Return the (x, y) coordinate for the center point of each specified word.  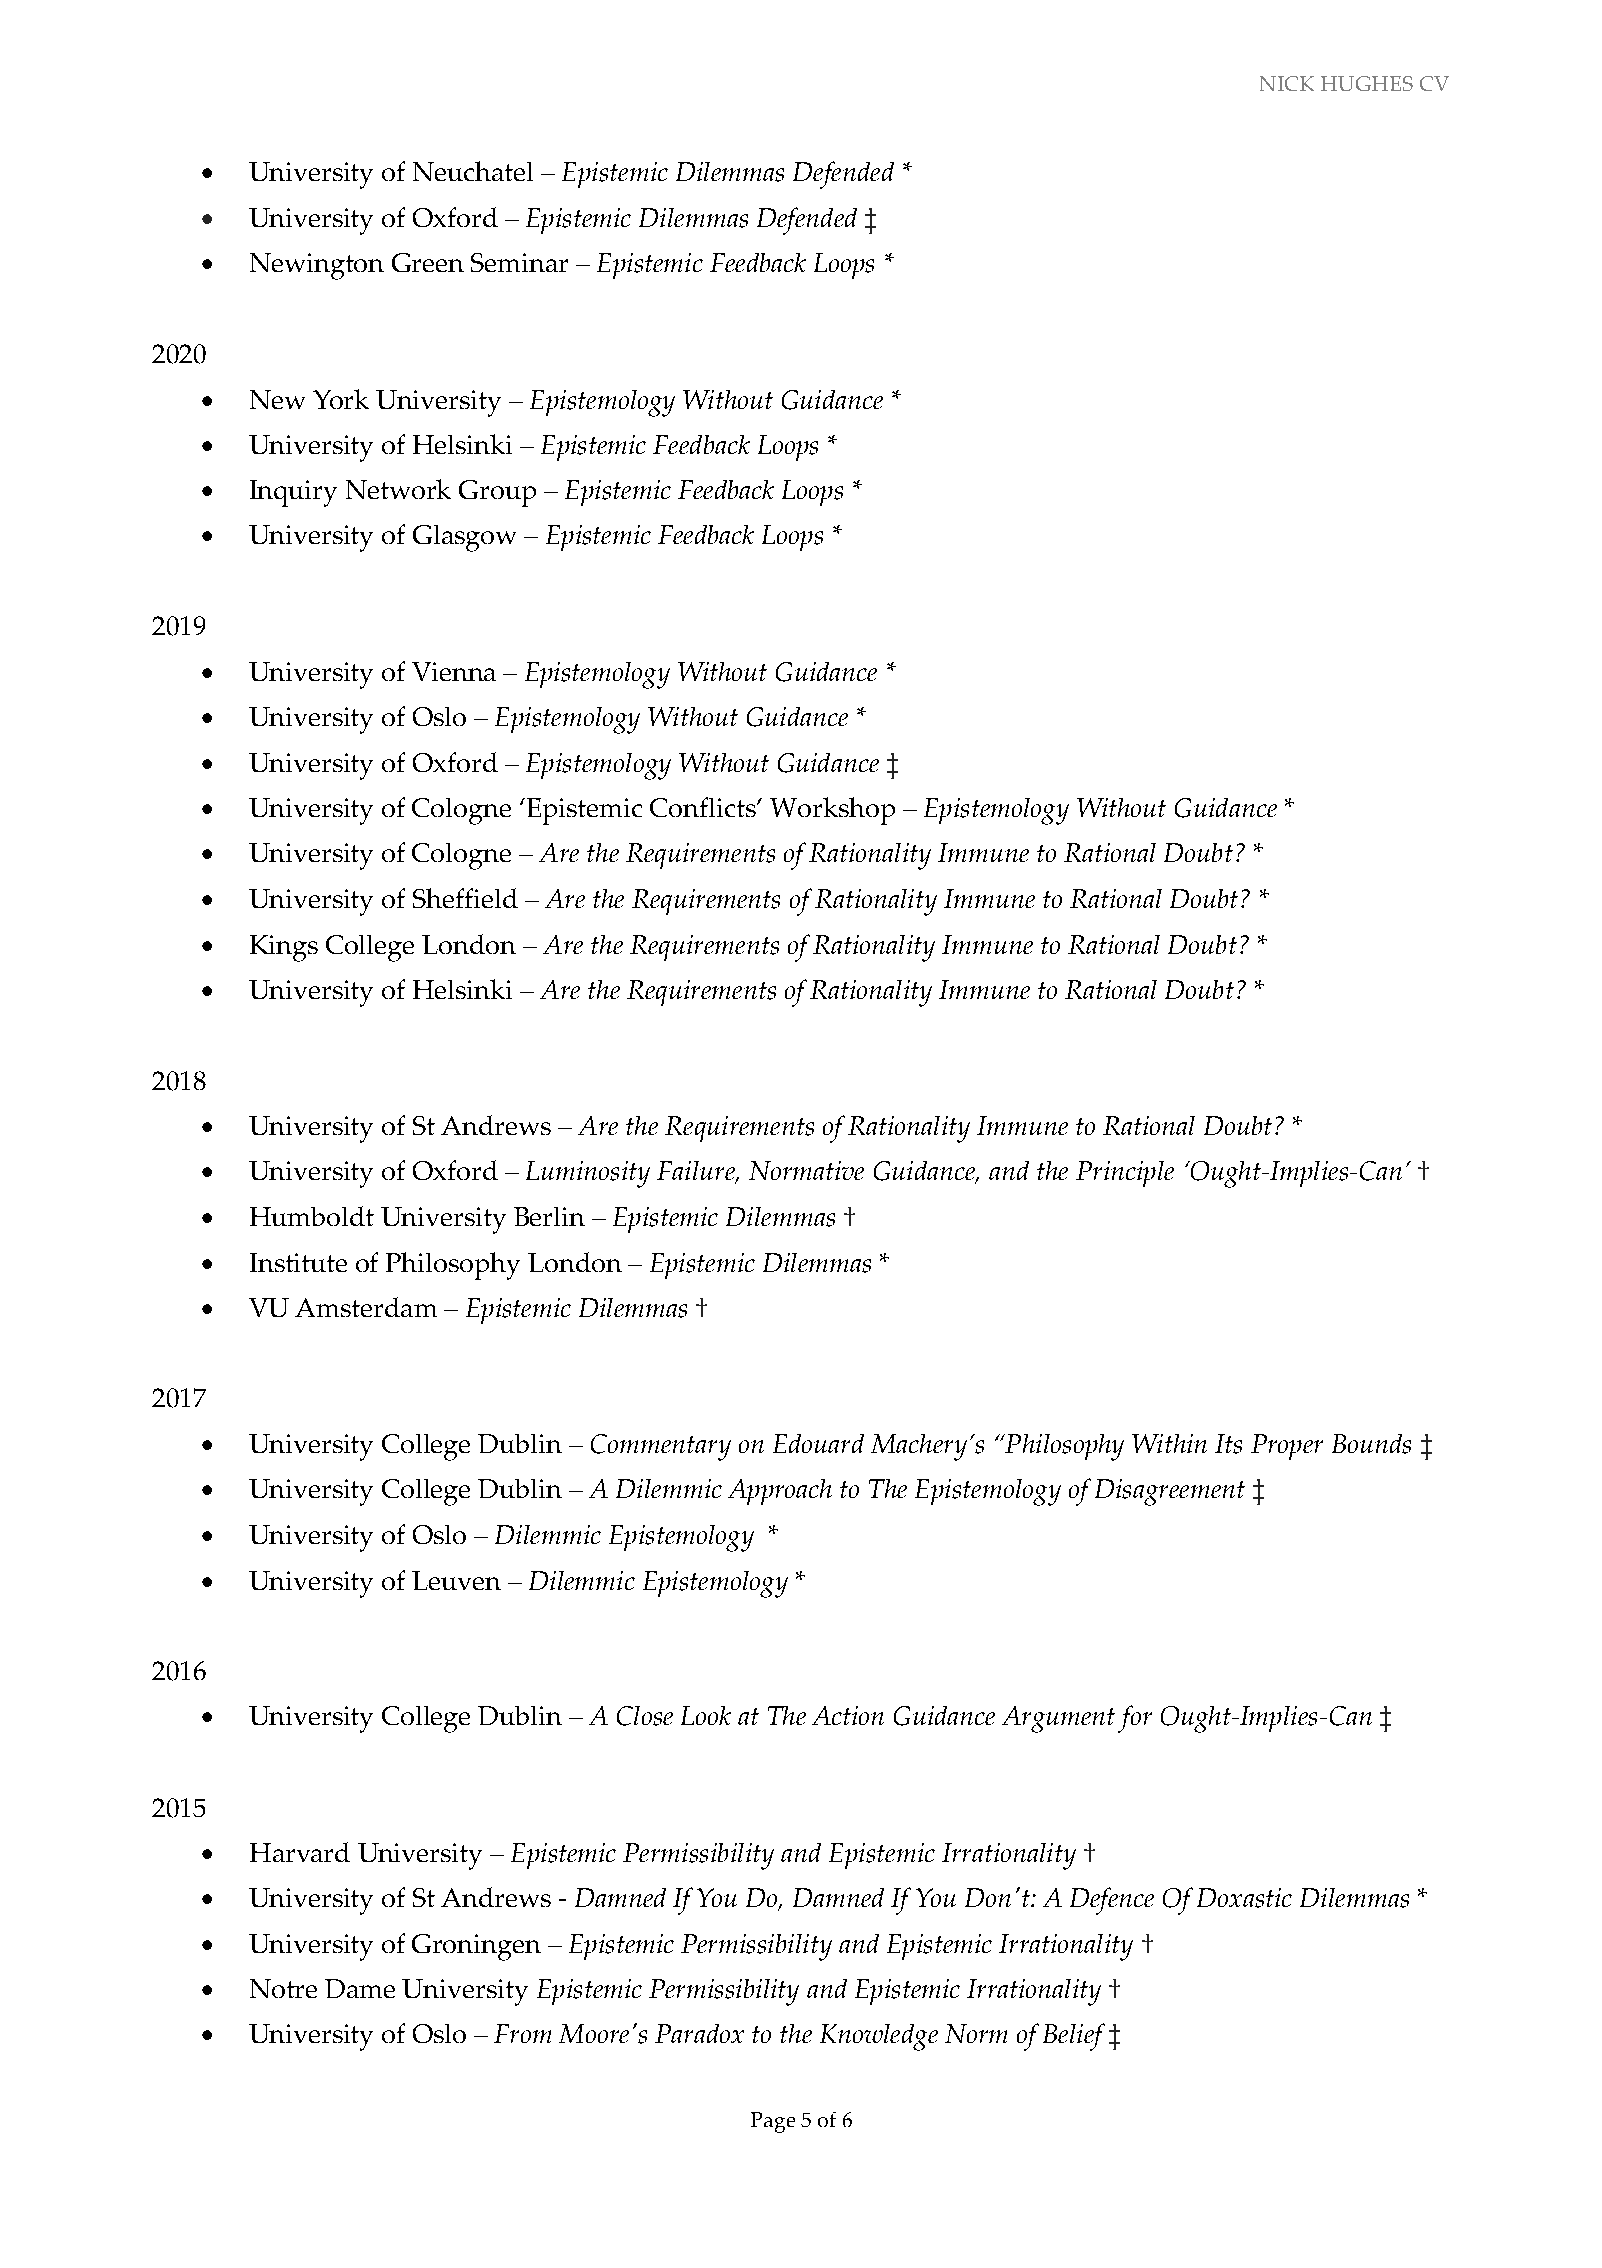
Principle (1125, 1174)
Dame (360, 1988)
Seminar (519, 262)
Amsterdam (366, 1307)
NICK (1287, 83)
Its (1228, 1444)
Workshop (832, 811)
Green (428, 262)
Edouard (818, 1443)
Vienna (454, 671)
